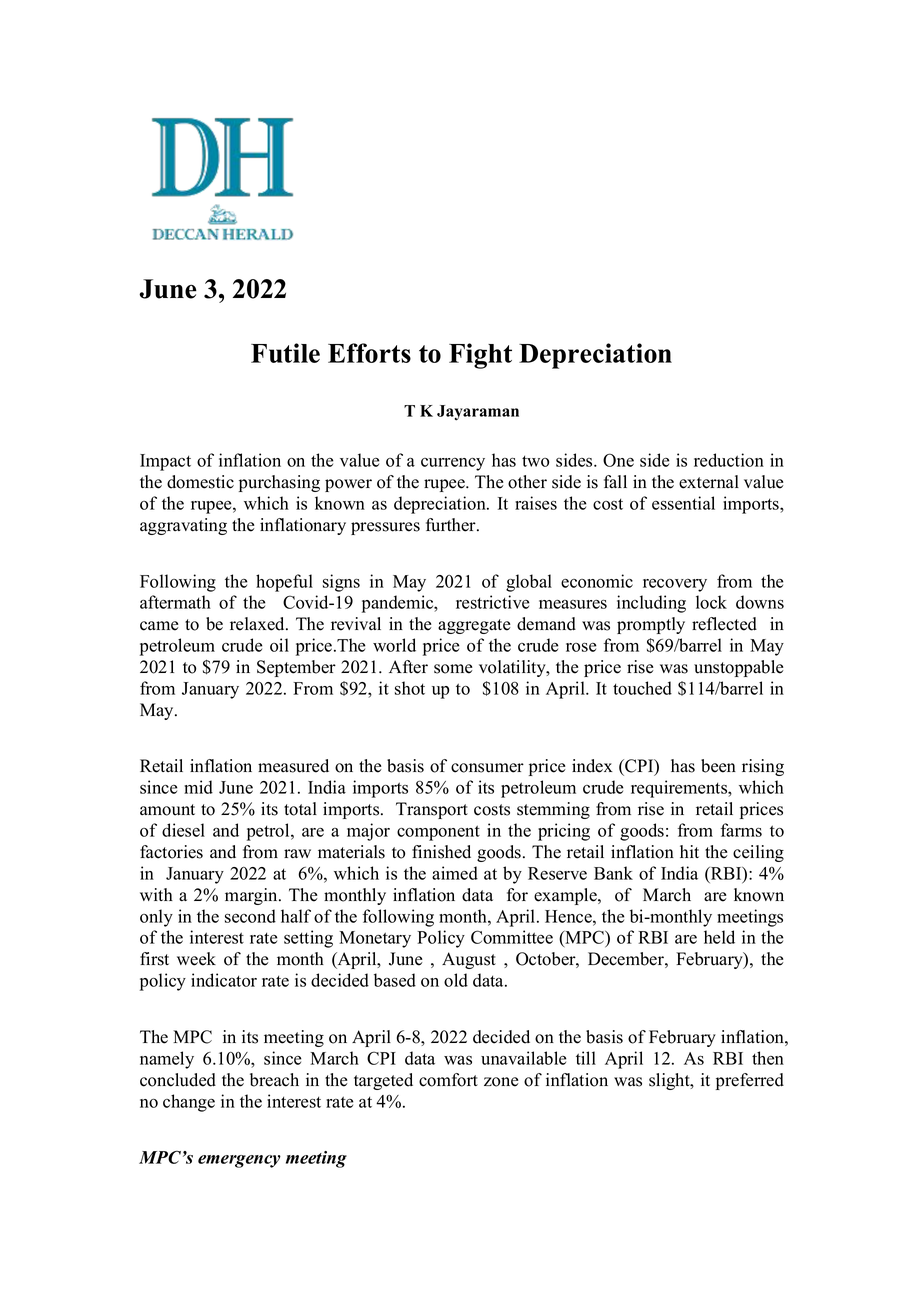 The width and height of the screenshot is (924, 1308). Describe the element at coordinates (729, 460) in the screenshot. I see `reduction` at that location.
